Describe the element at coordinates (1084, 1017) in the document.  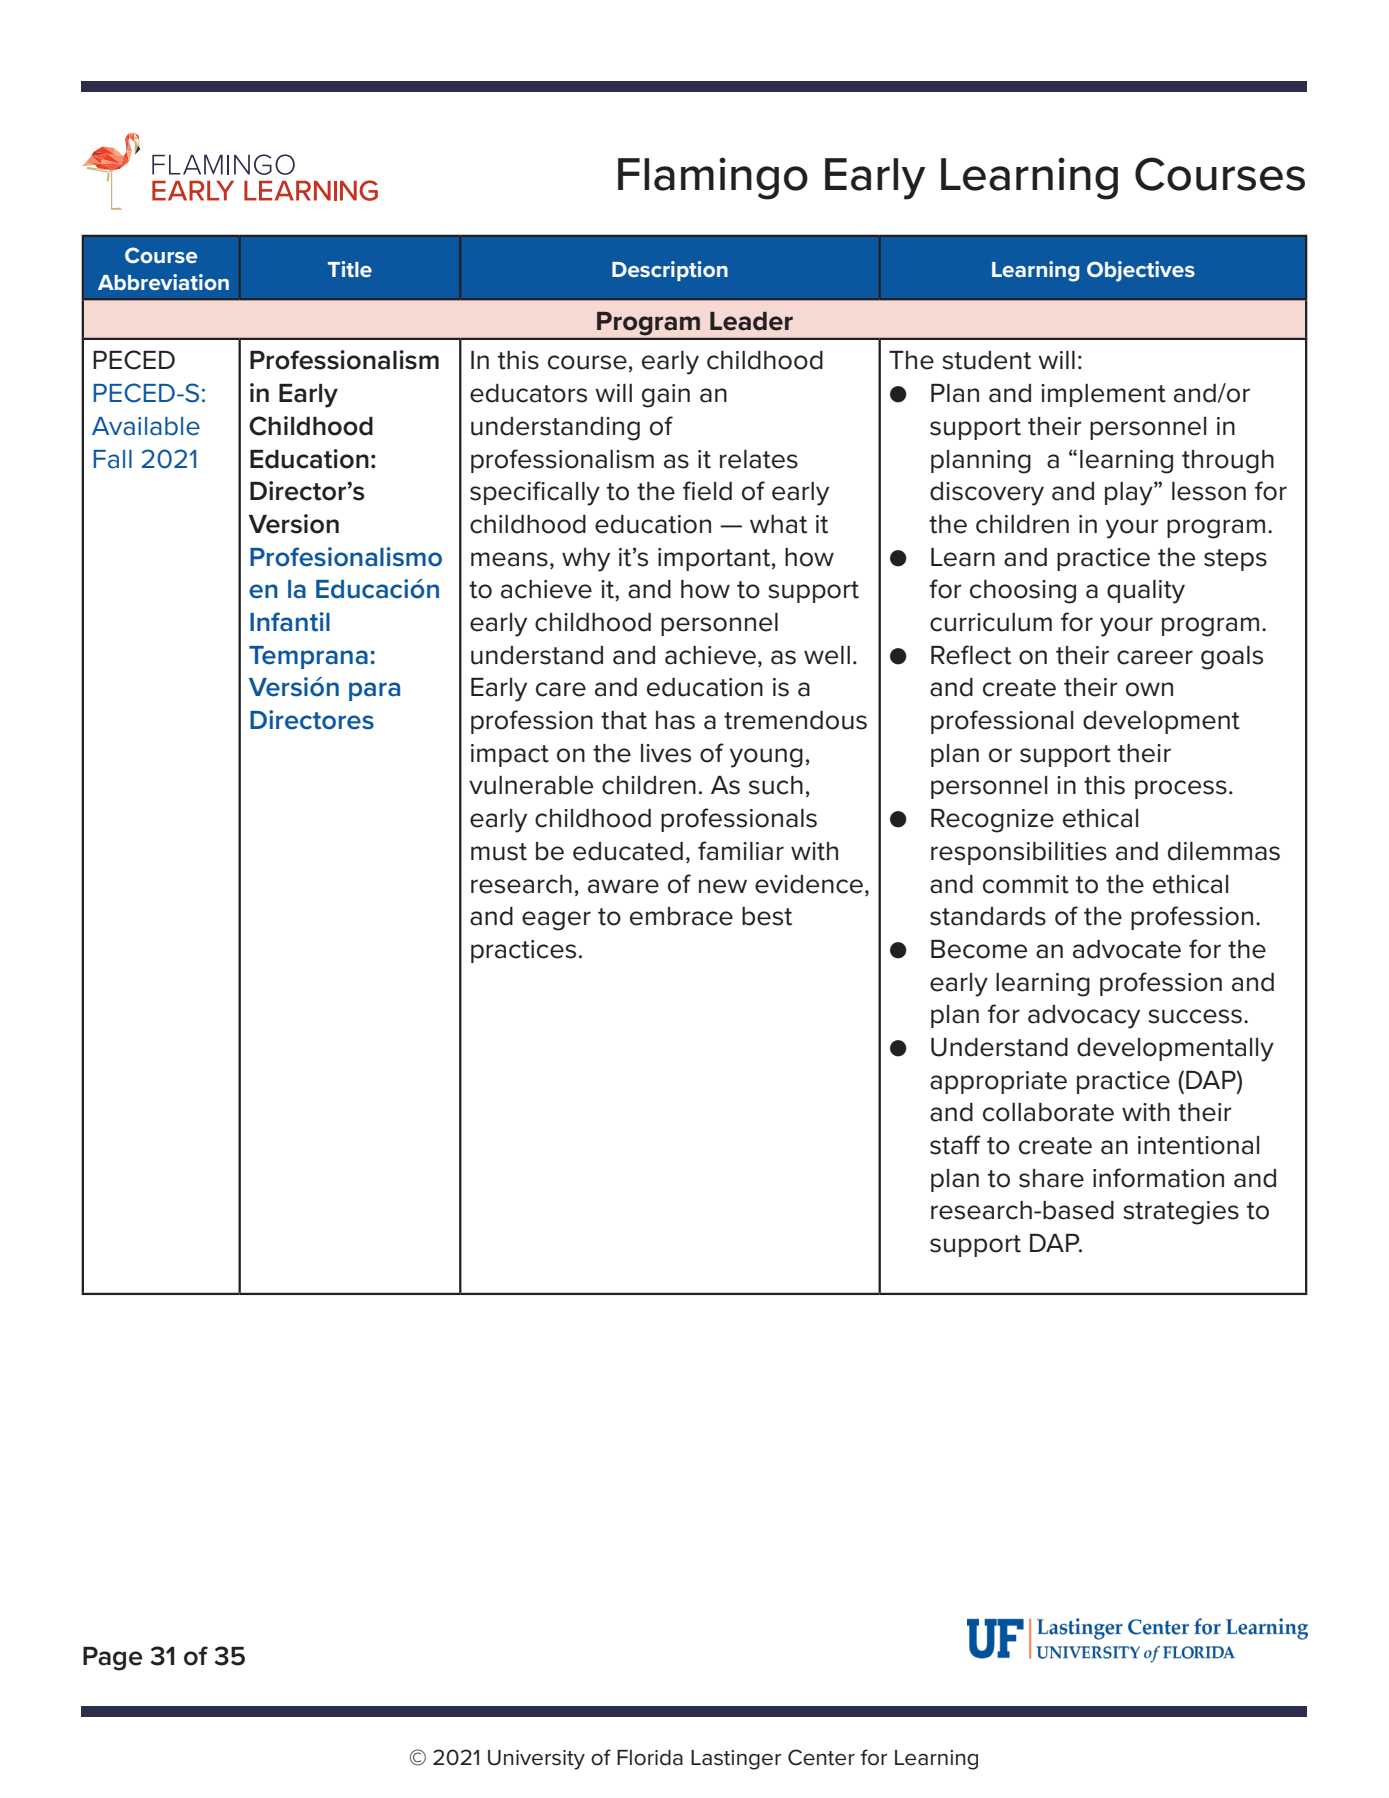
I see `advocacy` at that location.
